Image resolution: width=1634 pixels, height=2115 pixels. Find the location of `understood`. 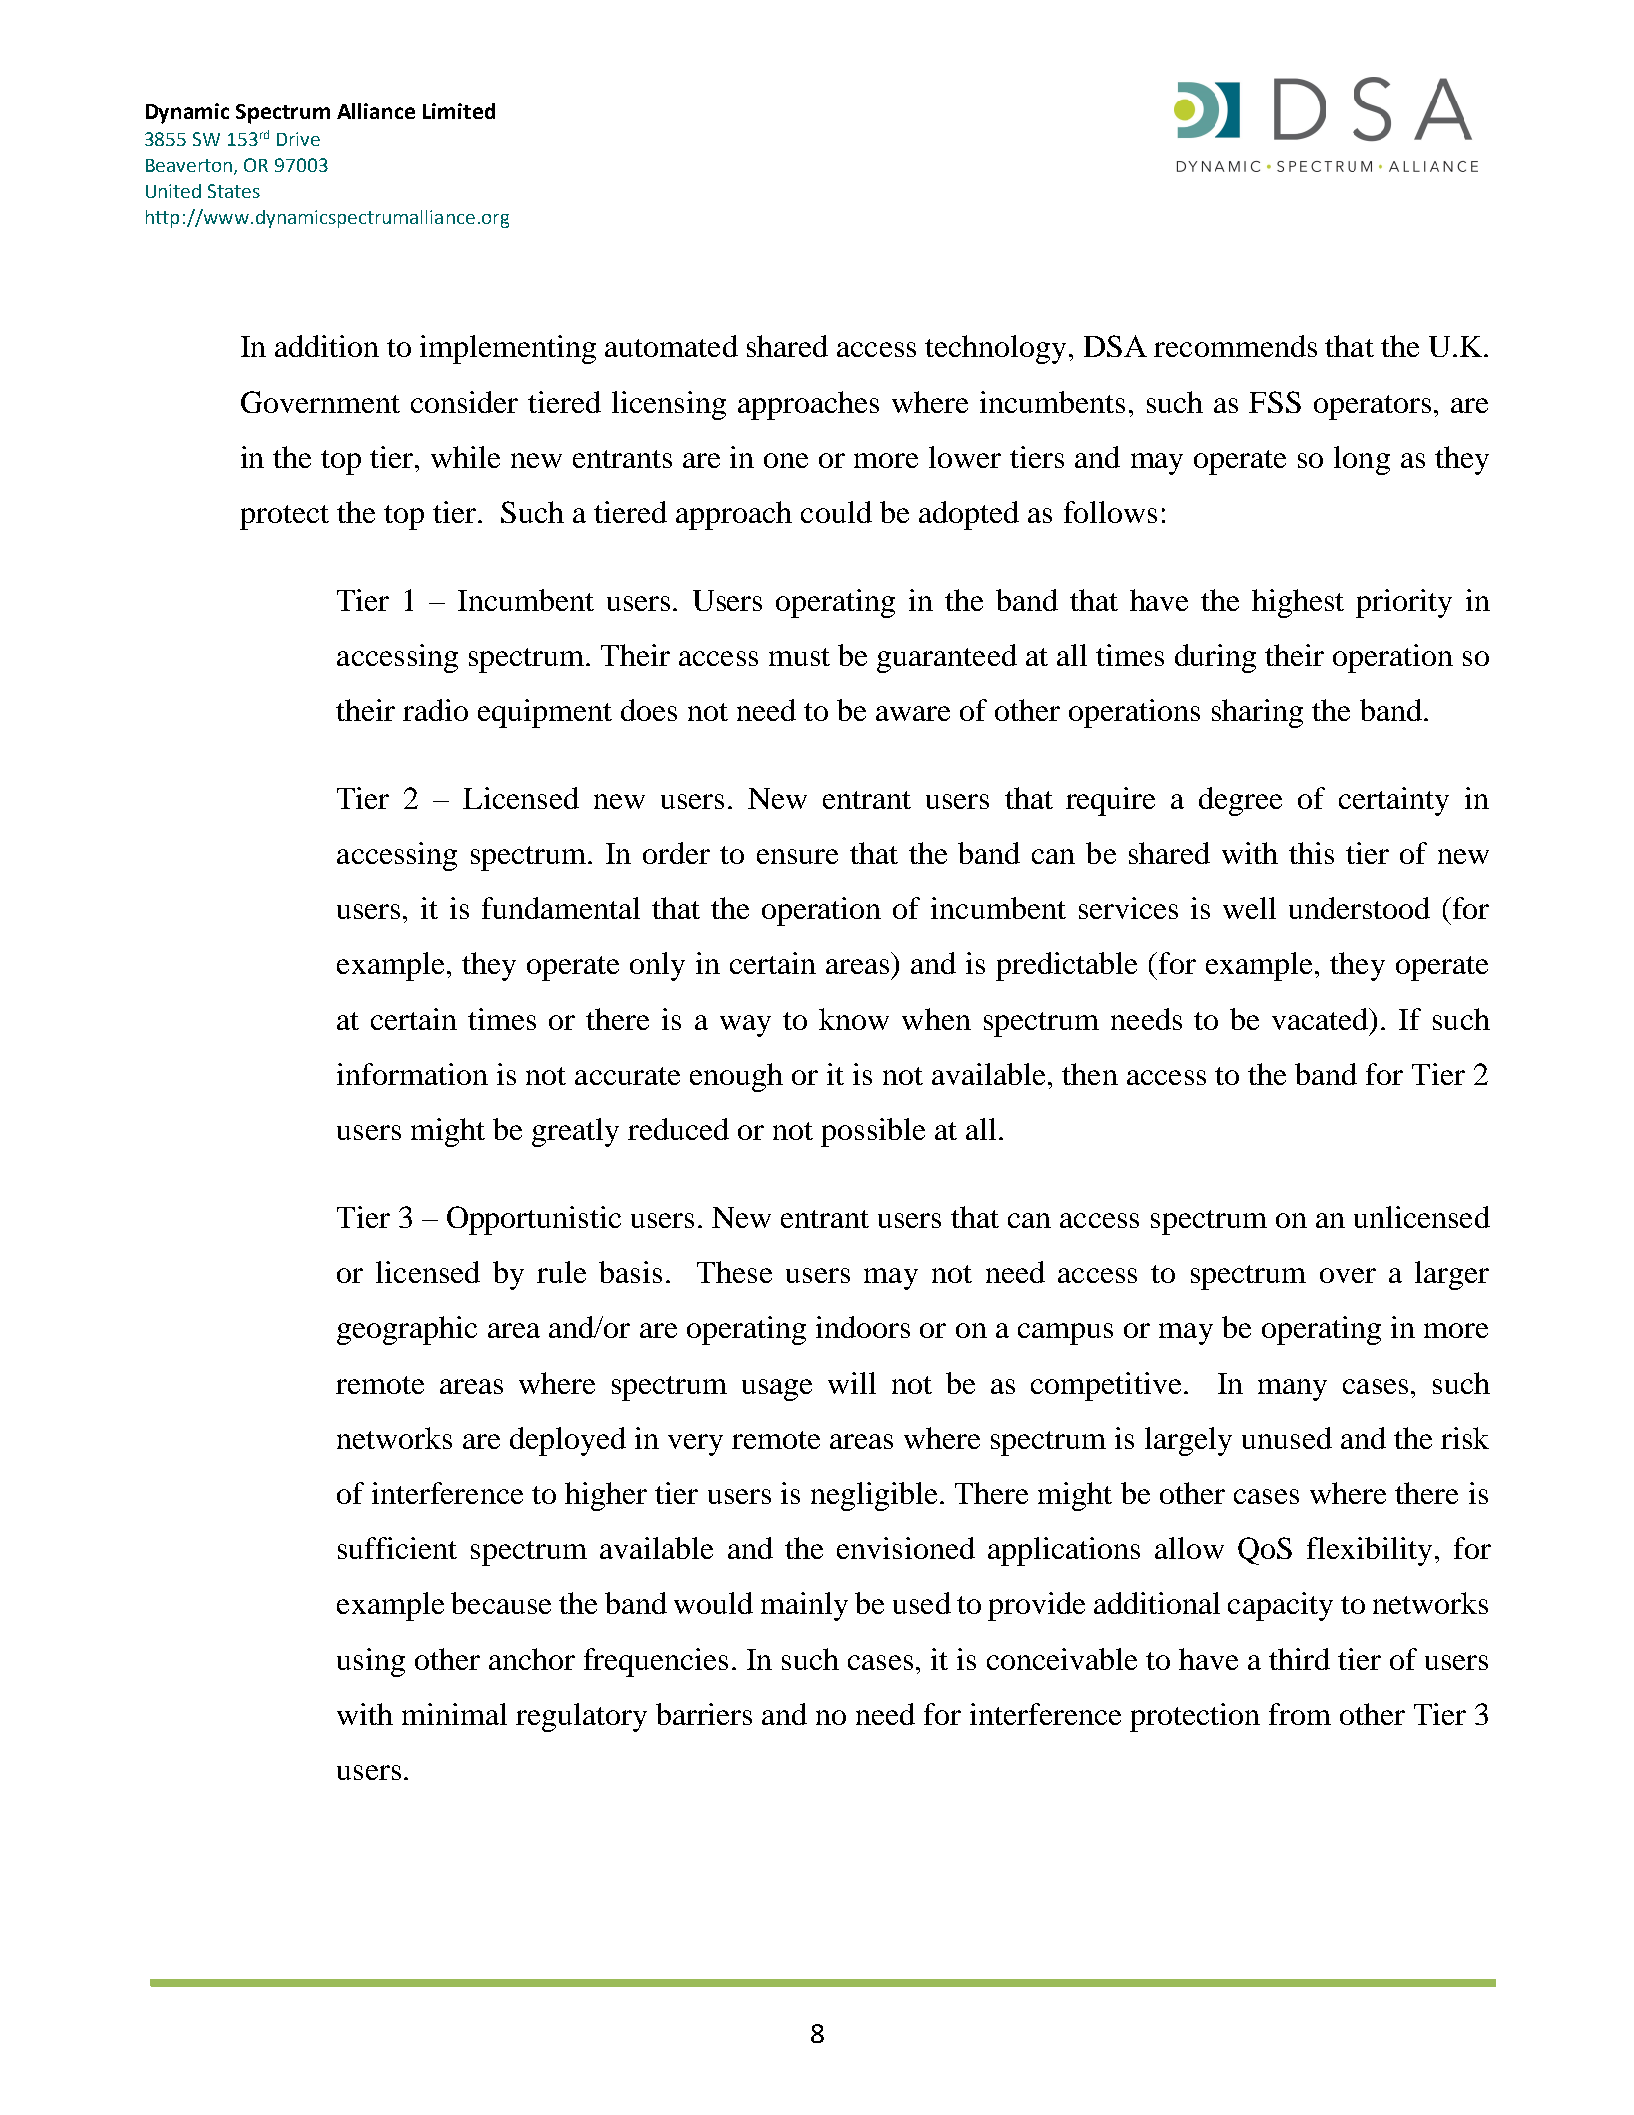

understood is located at coordinates (1359, 908).
